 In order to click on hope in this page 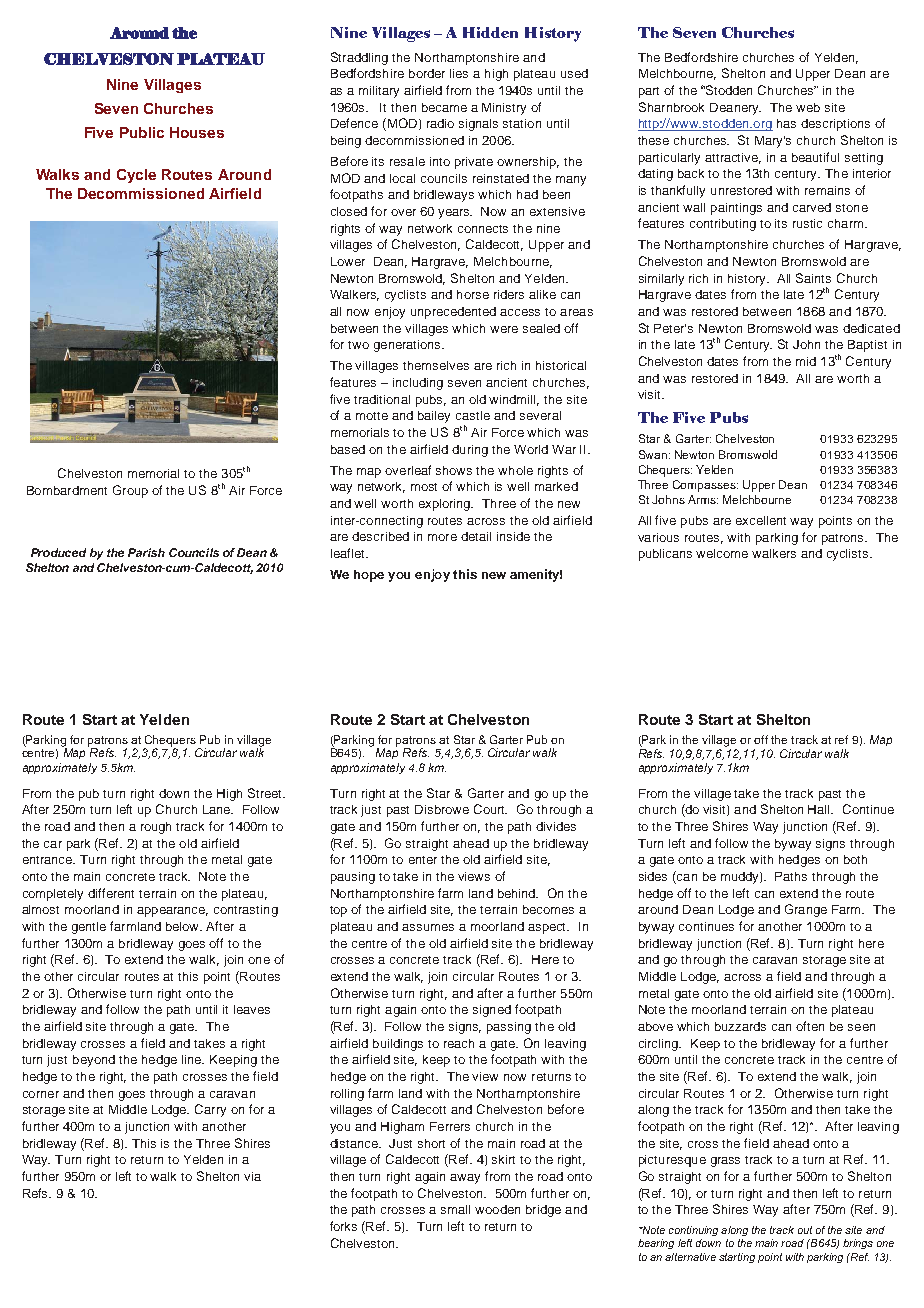, I will do `click(369, 576)`.
